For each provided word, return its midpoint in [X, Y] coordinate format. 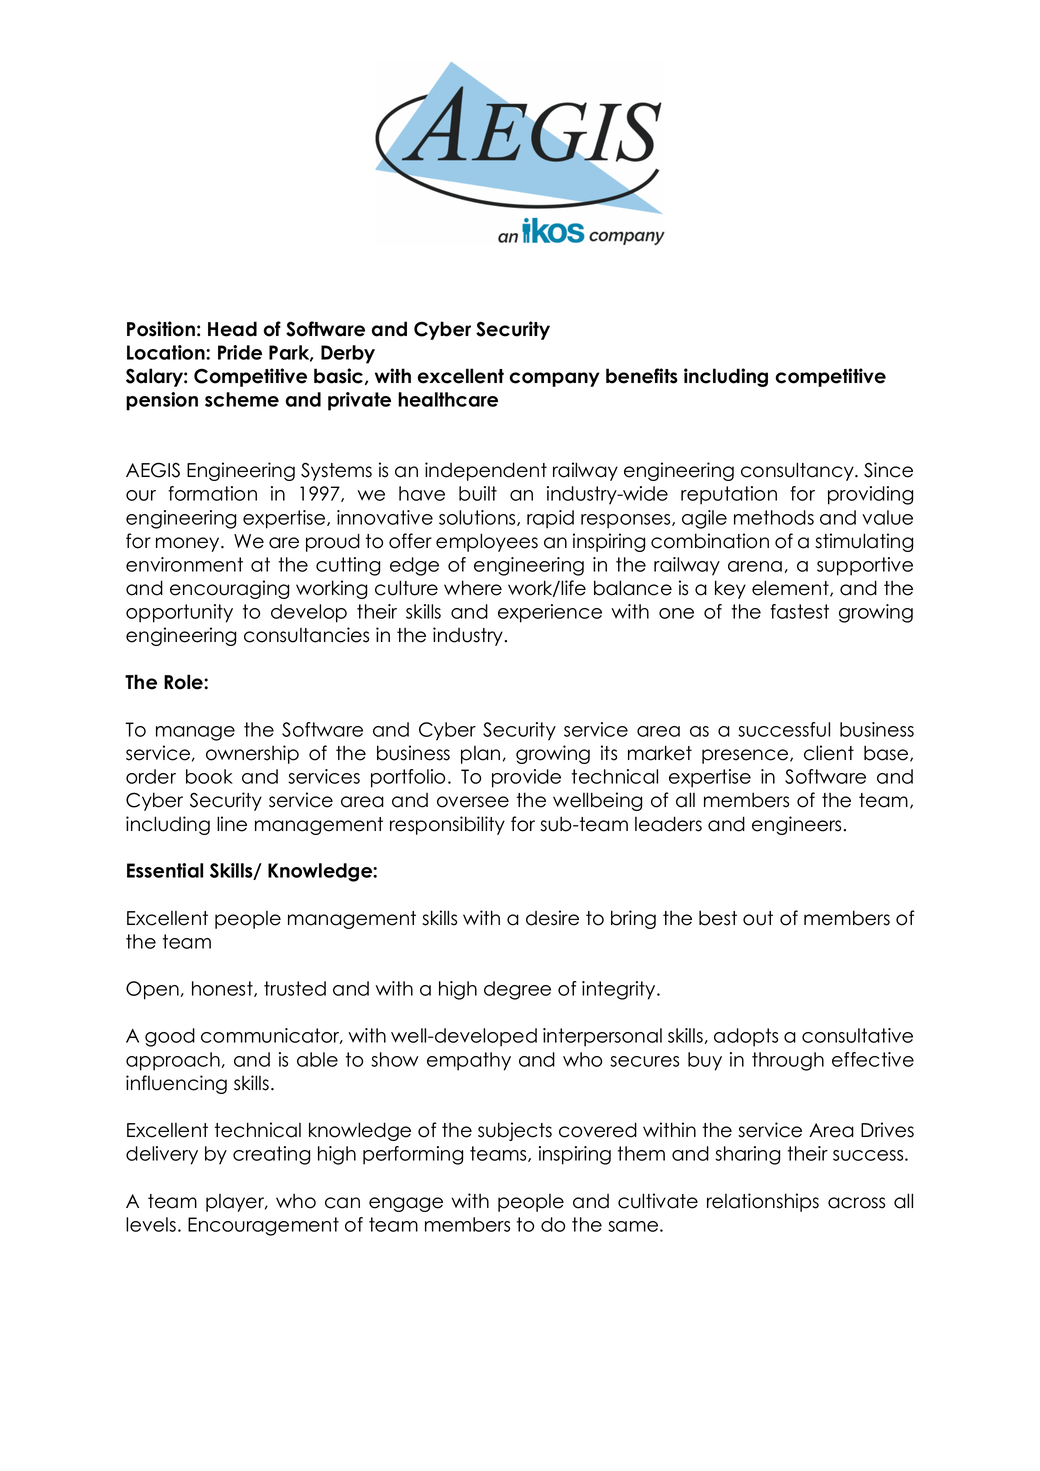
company [554, 379]
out [758, 918]
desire [552, 918]
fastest [799, 611]
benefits [642, 376]
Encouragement [263, 1226]
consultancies [306, 635]
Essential [165, 870]
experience [550, 613]
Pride [240, 352]
